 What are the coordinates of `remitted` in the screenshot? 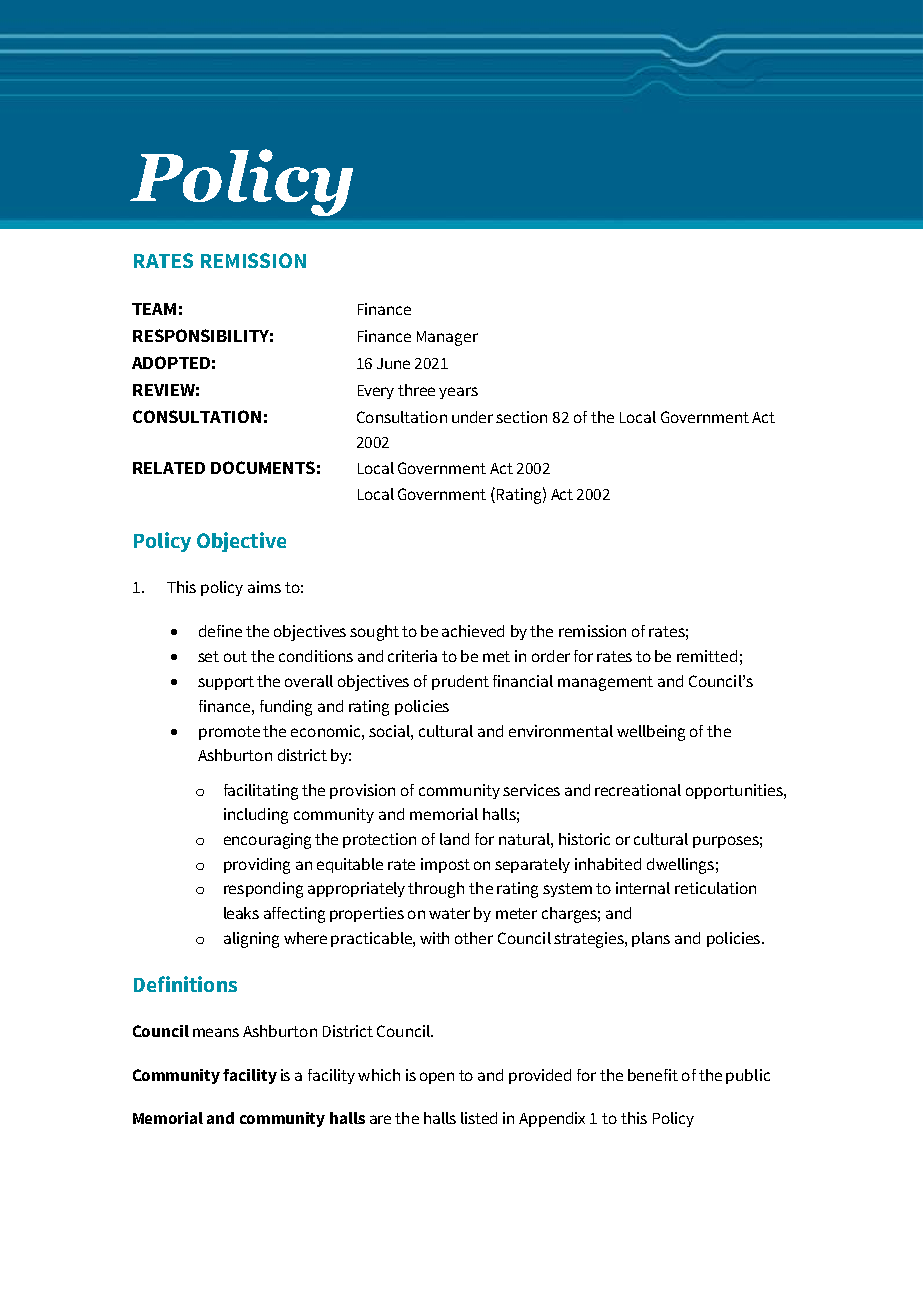 It's located at (707, 656).
